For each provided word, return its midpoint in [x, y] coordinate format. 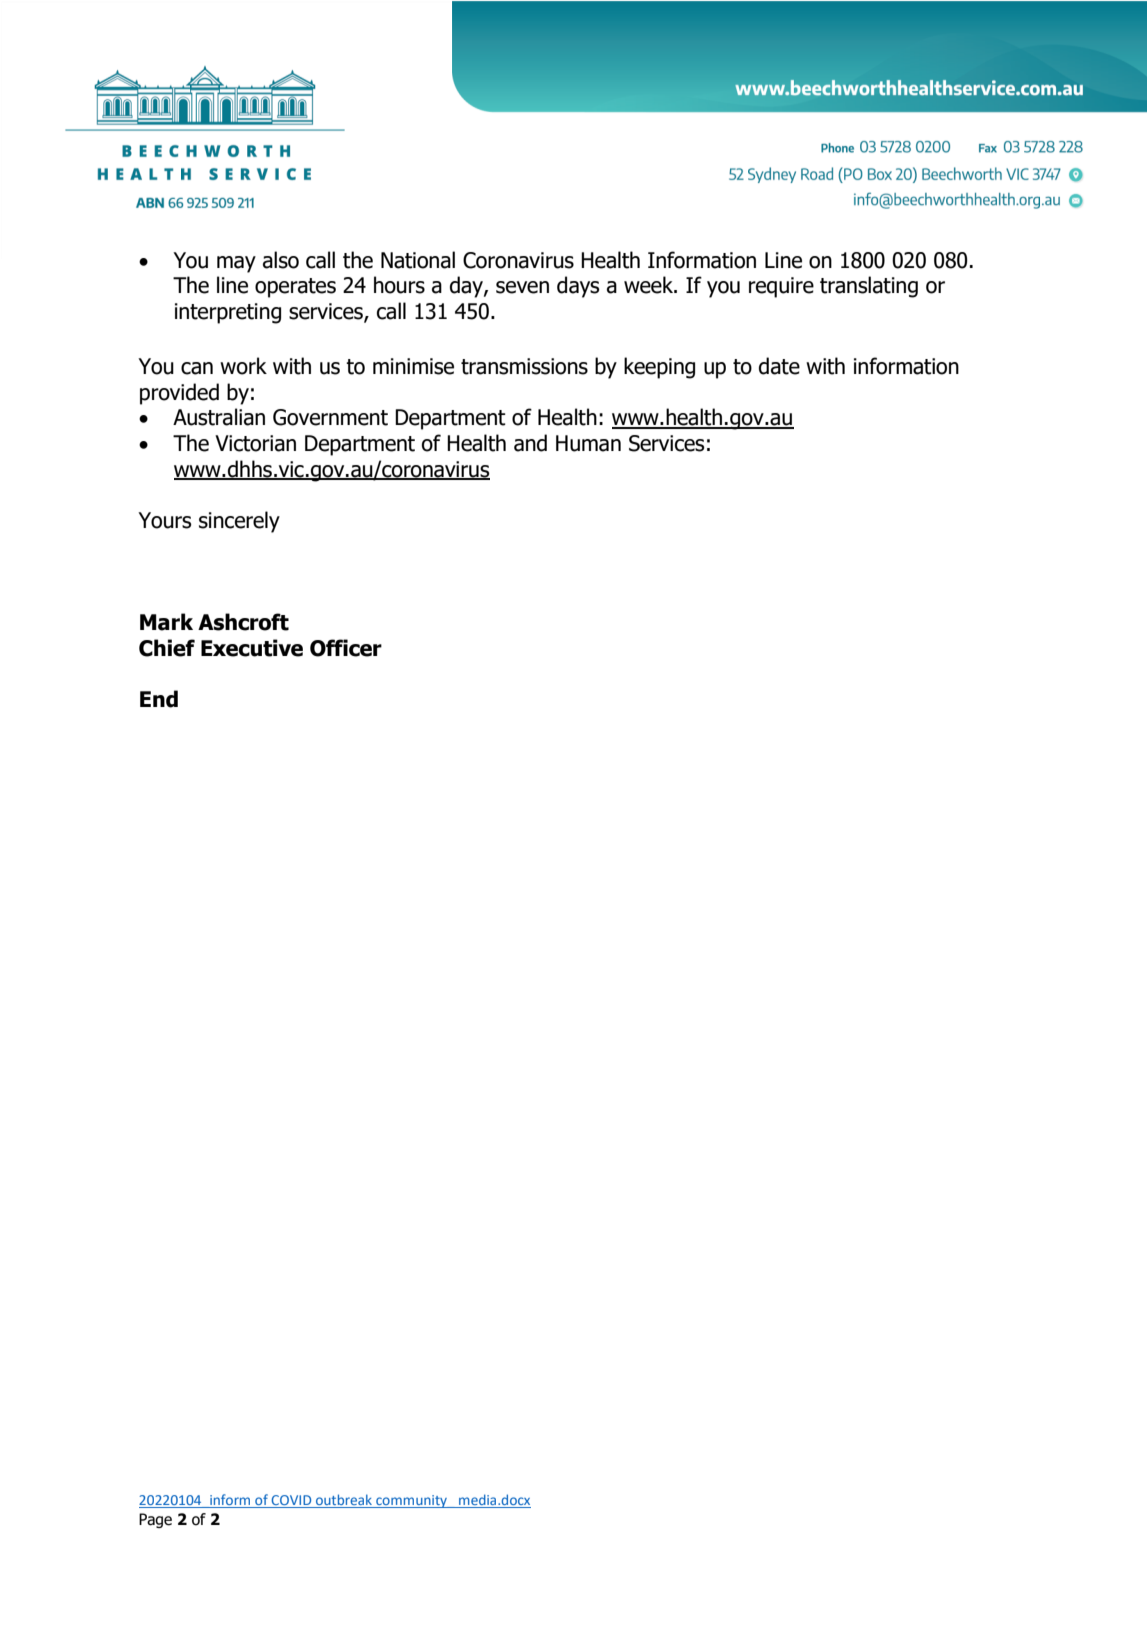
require [781, 287]
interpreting [228, 313]
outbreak [344, 1501]
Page [155, 1520]
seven [522, 287]
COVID [291, 1501]
